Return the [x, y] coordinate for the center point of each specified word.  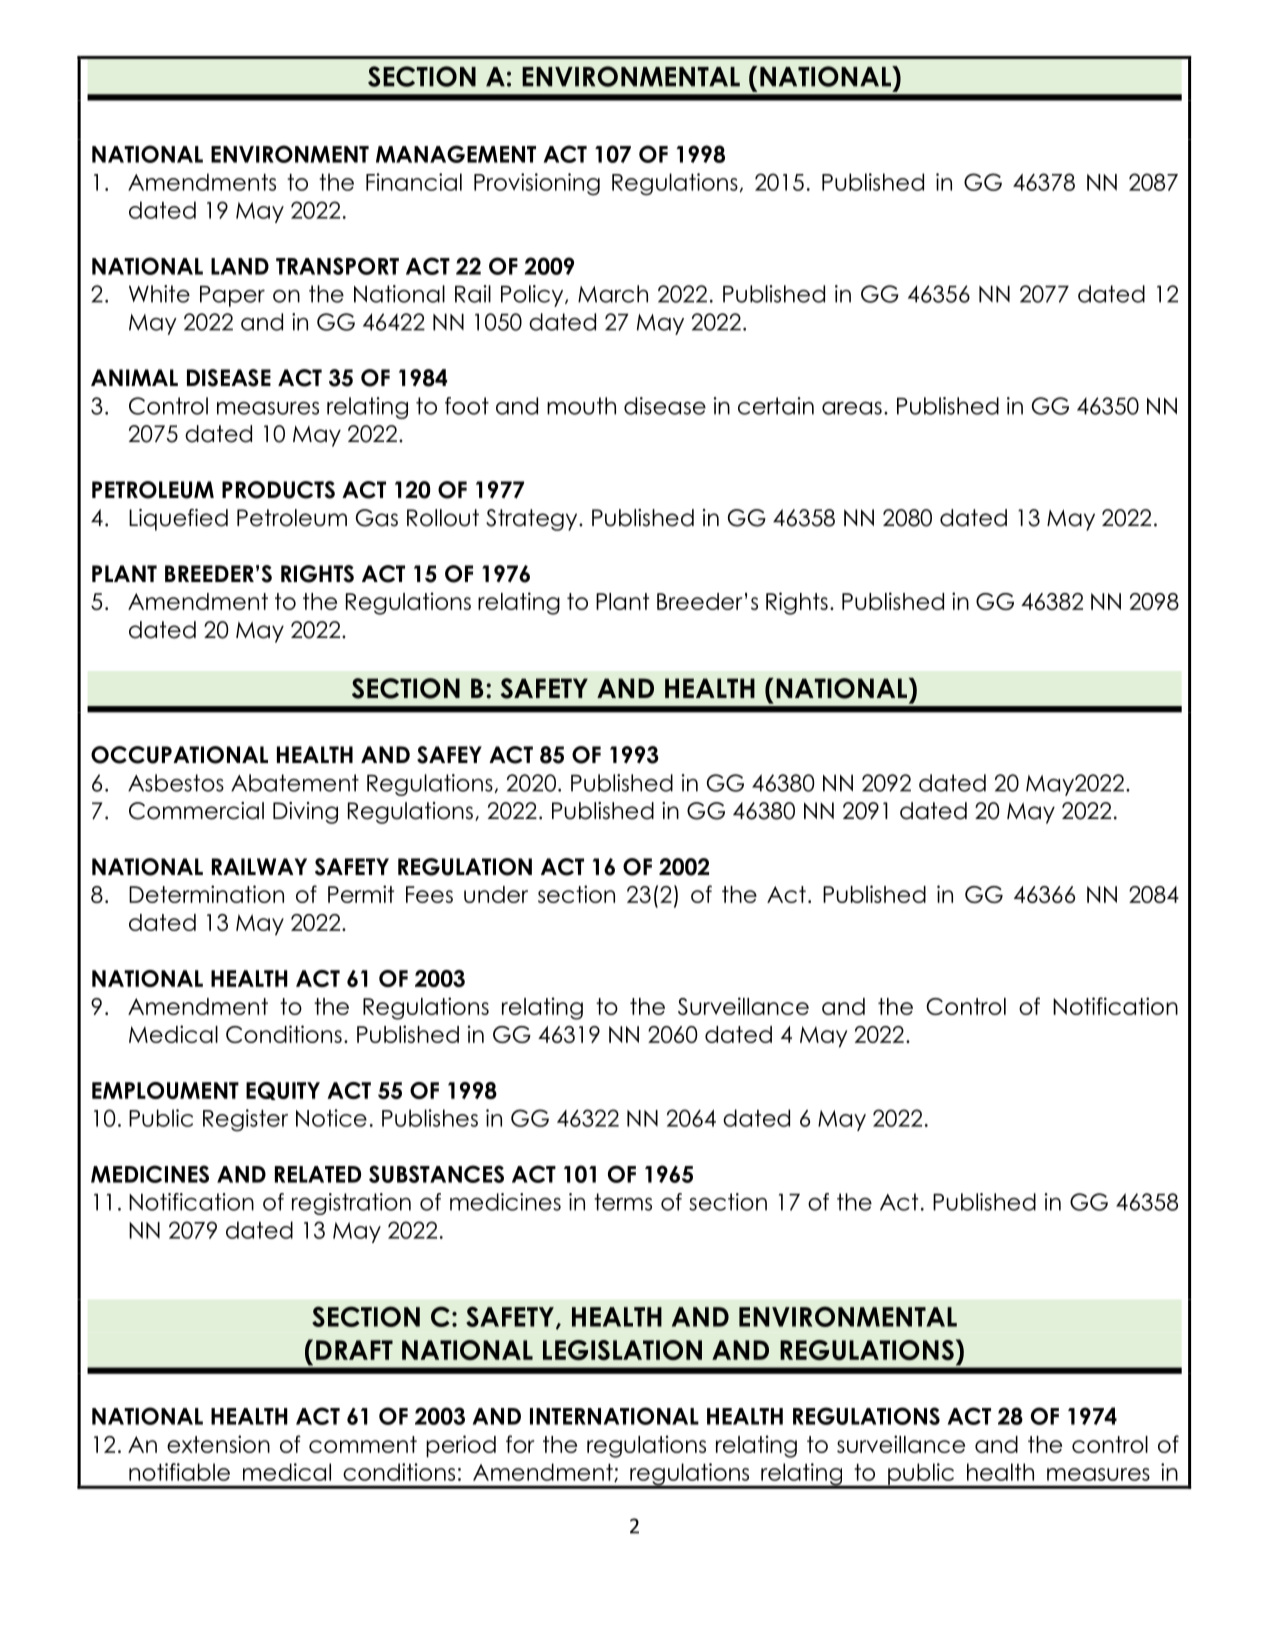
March [613, 294]
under [496, 894]
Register [245, 1120]
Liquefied [178, 520]
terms [623, 1202]
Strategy [533, 520]
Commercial [196, 811]
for [520, 1444]
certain [776, 406]
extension [218, 1444]
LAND [240, 266]
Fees [429, 894]
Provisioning [537, 184]
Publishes [430, 1118]
